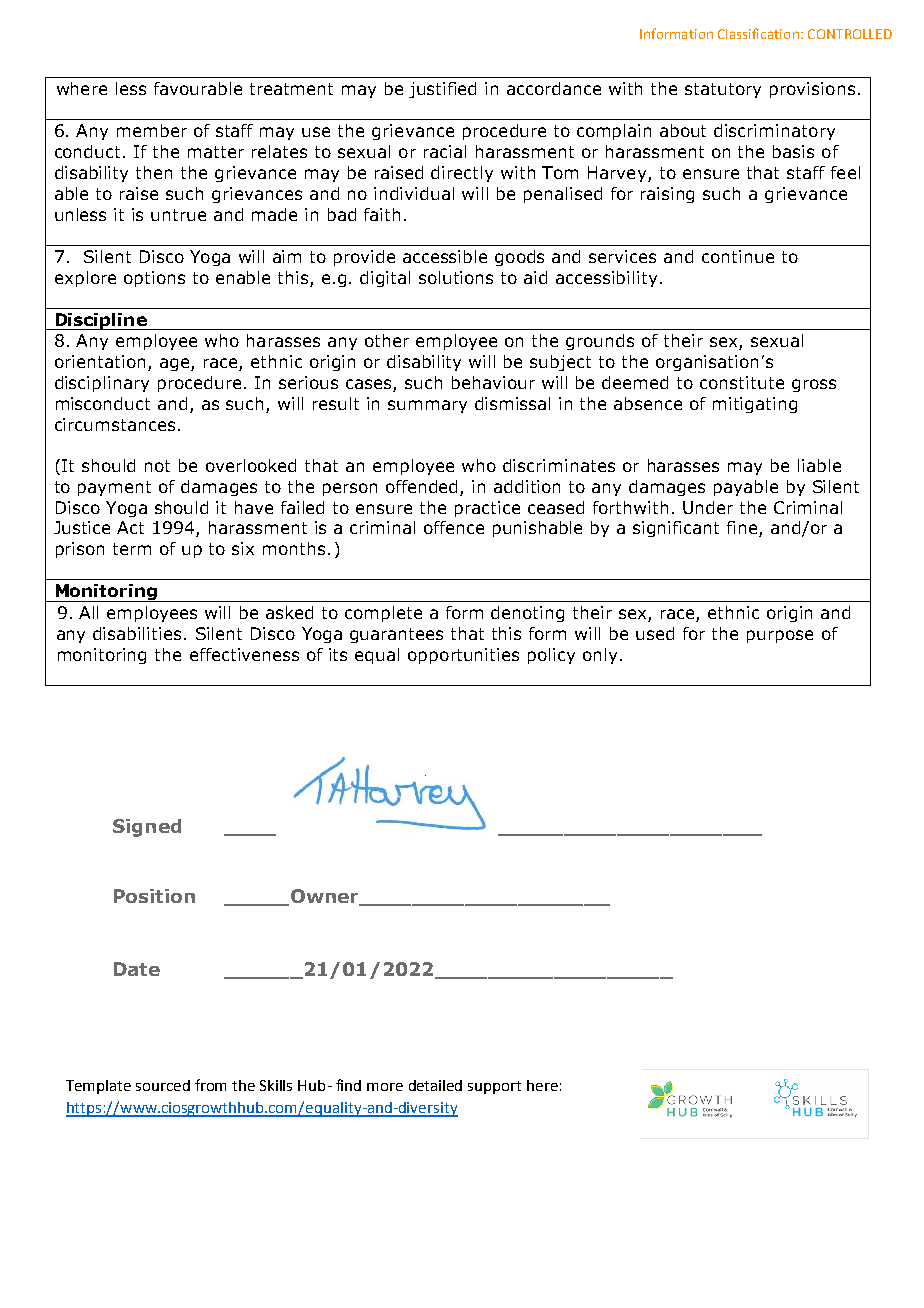 This page has height=1308, width=924. What do you see at coordinates (758, 33) in the page?
I see `Classification` at bounding box center [758, 33].
